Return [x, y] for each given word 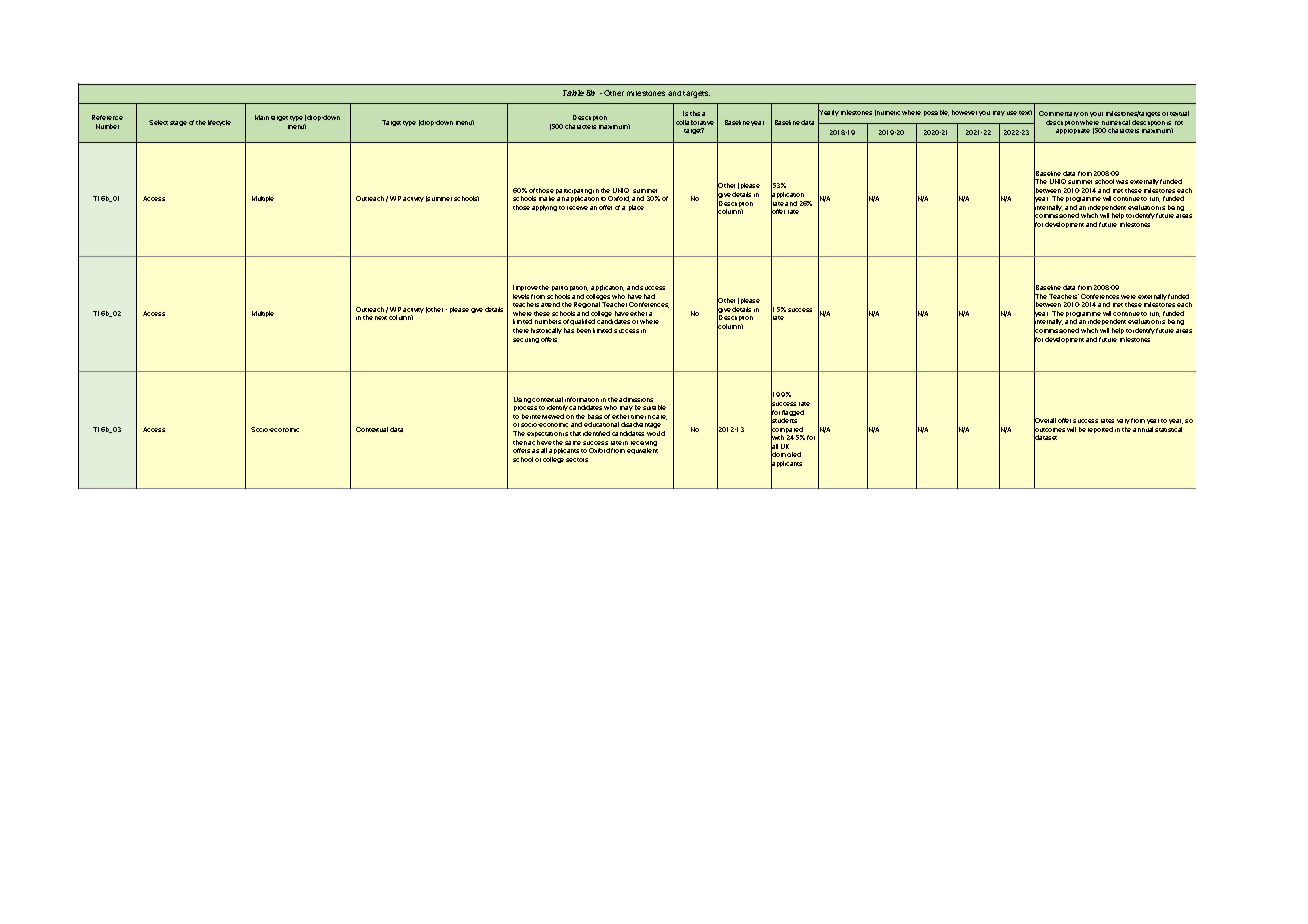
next [381, 318]
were [1128, 297]
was [1122, 182]
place [636, 208]
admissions [636, 399]
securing [526, 340]
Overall [1045, 421]
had [649, 296]
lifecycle [219, 123]
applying [544, 208]
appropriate [1073, 131]
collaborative [695, 122]
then [520, 442]
